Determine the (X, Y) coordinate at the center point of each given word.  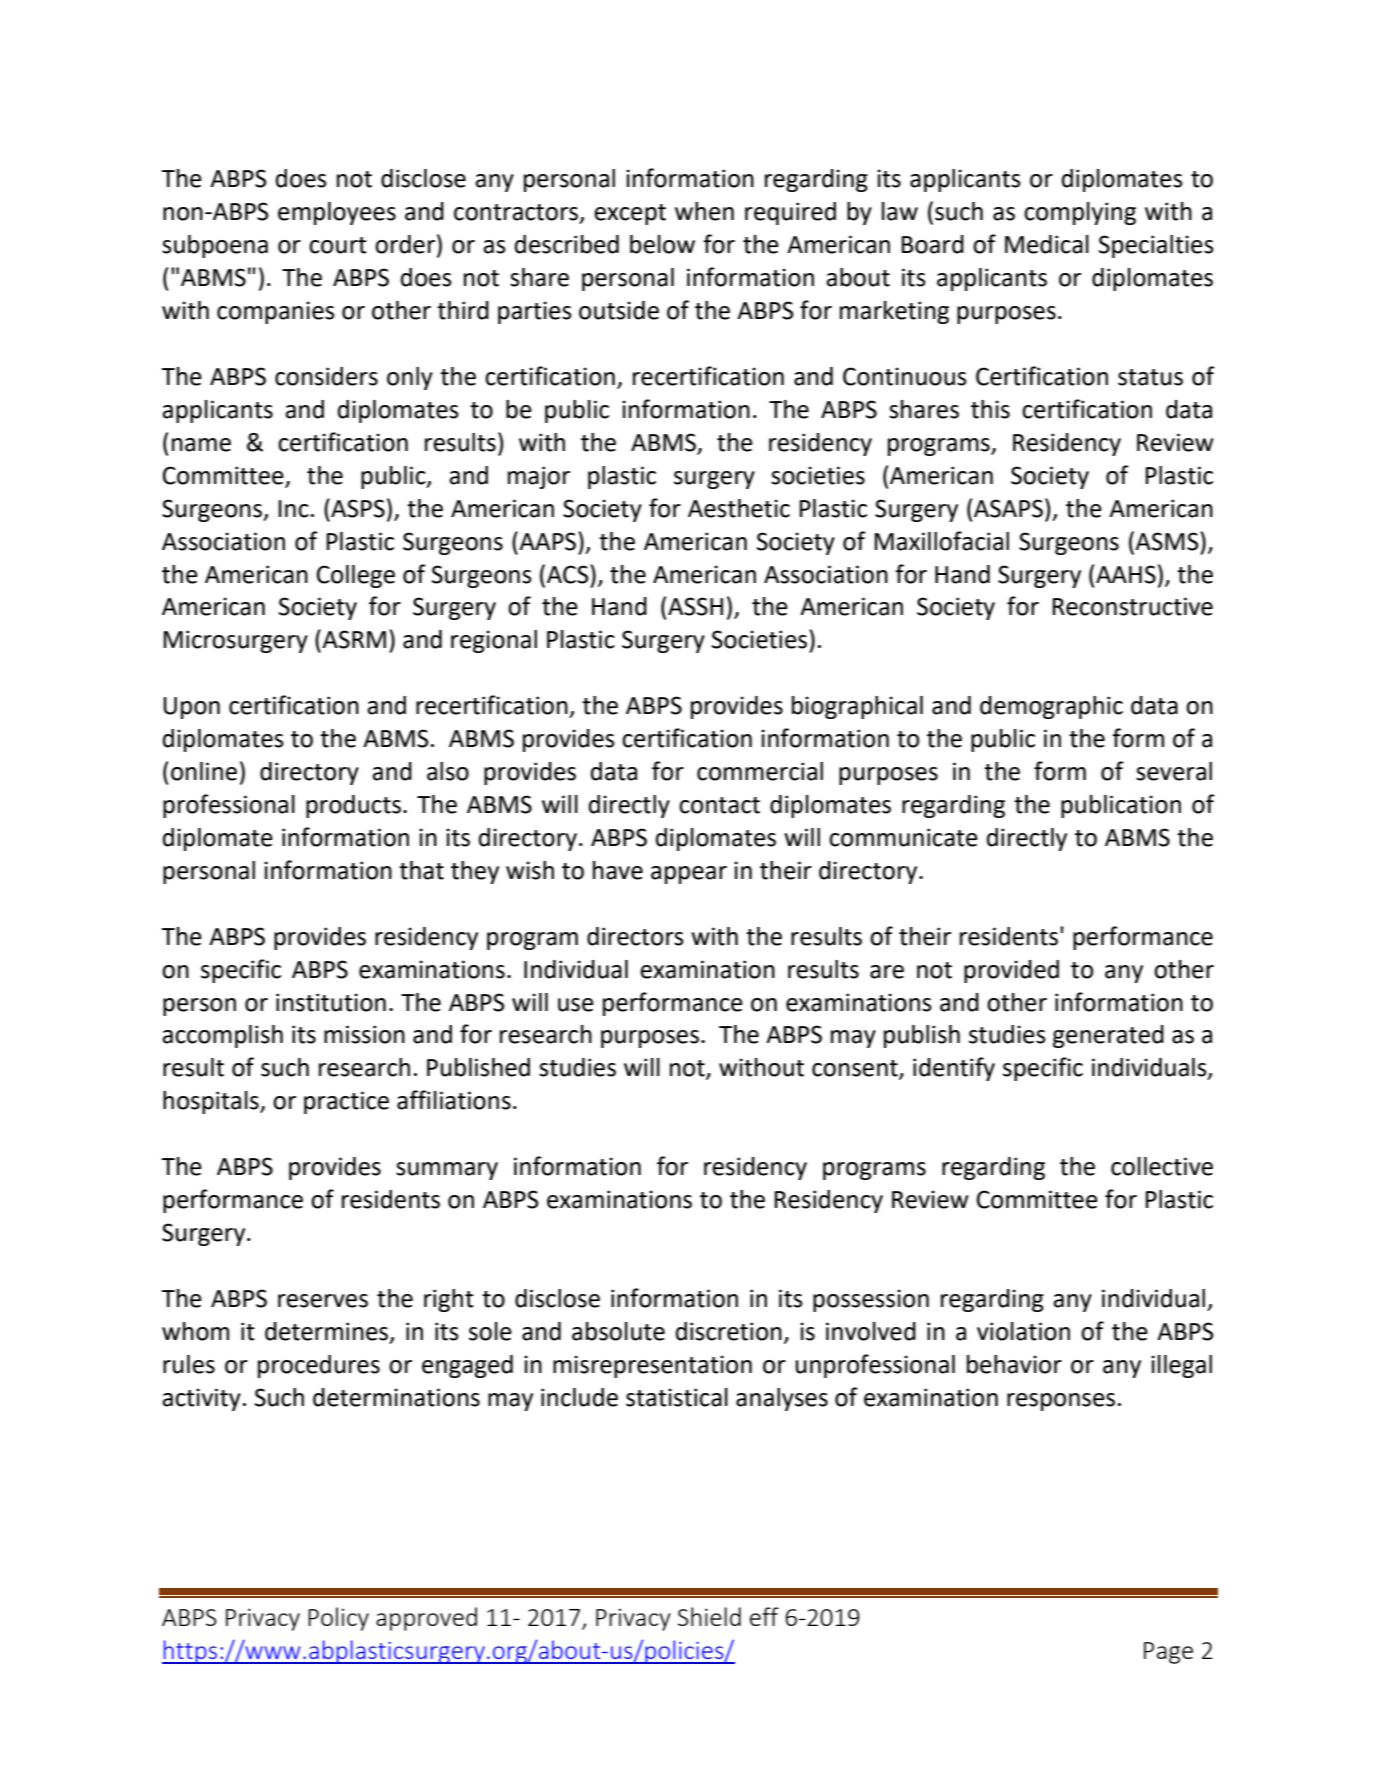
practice (346, 1102)
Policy (338, 1619)
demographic (1051, 707)
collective (1162, 1166)
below (662, 244)
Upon (191, 708)
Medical (1047, 244)
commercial (760, 771)
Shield (709, 1616)
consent (856, 1069)
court (338, 245)
